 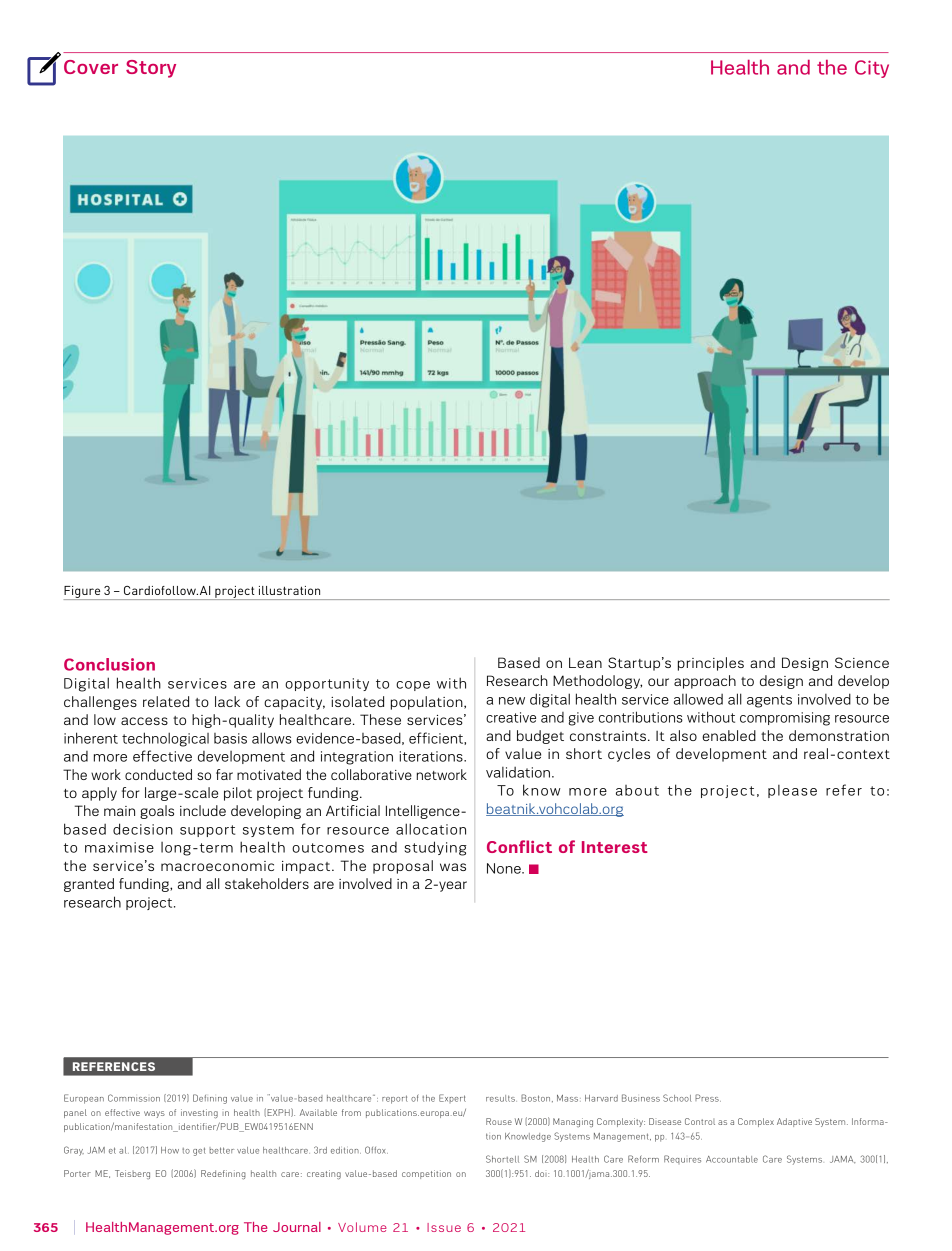 What do you see at coordinates (109, 664) in the screenshot?
I see `Conclusion` at bounding box center [109, 664].
